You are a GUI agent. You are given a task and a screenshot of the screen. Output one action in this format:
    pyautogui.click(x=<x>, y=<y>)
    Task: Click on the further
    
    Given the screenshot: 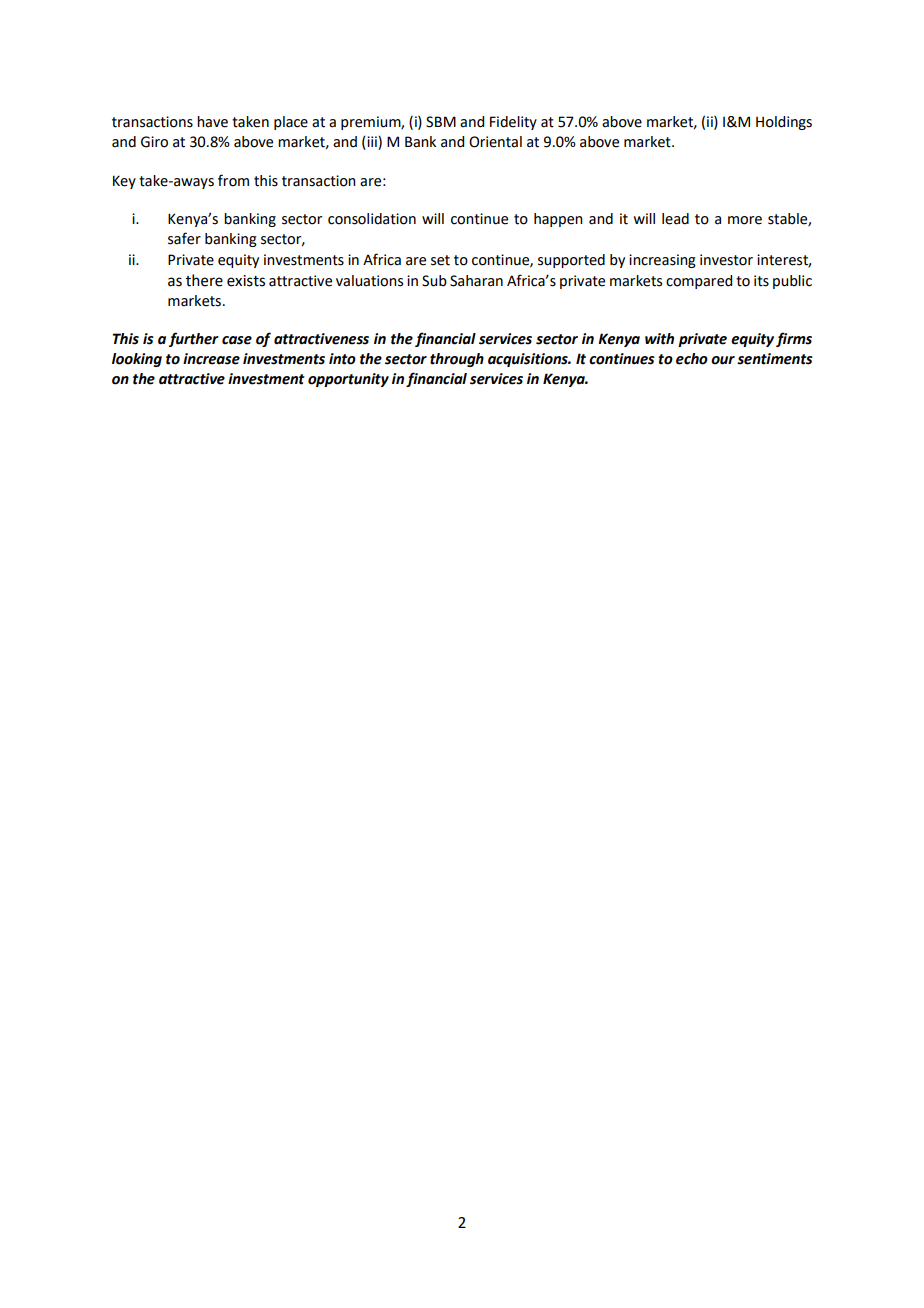 What is the action you would take?
    pyautogui.click(x=193, y=339)
